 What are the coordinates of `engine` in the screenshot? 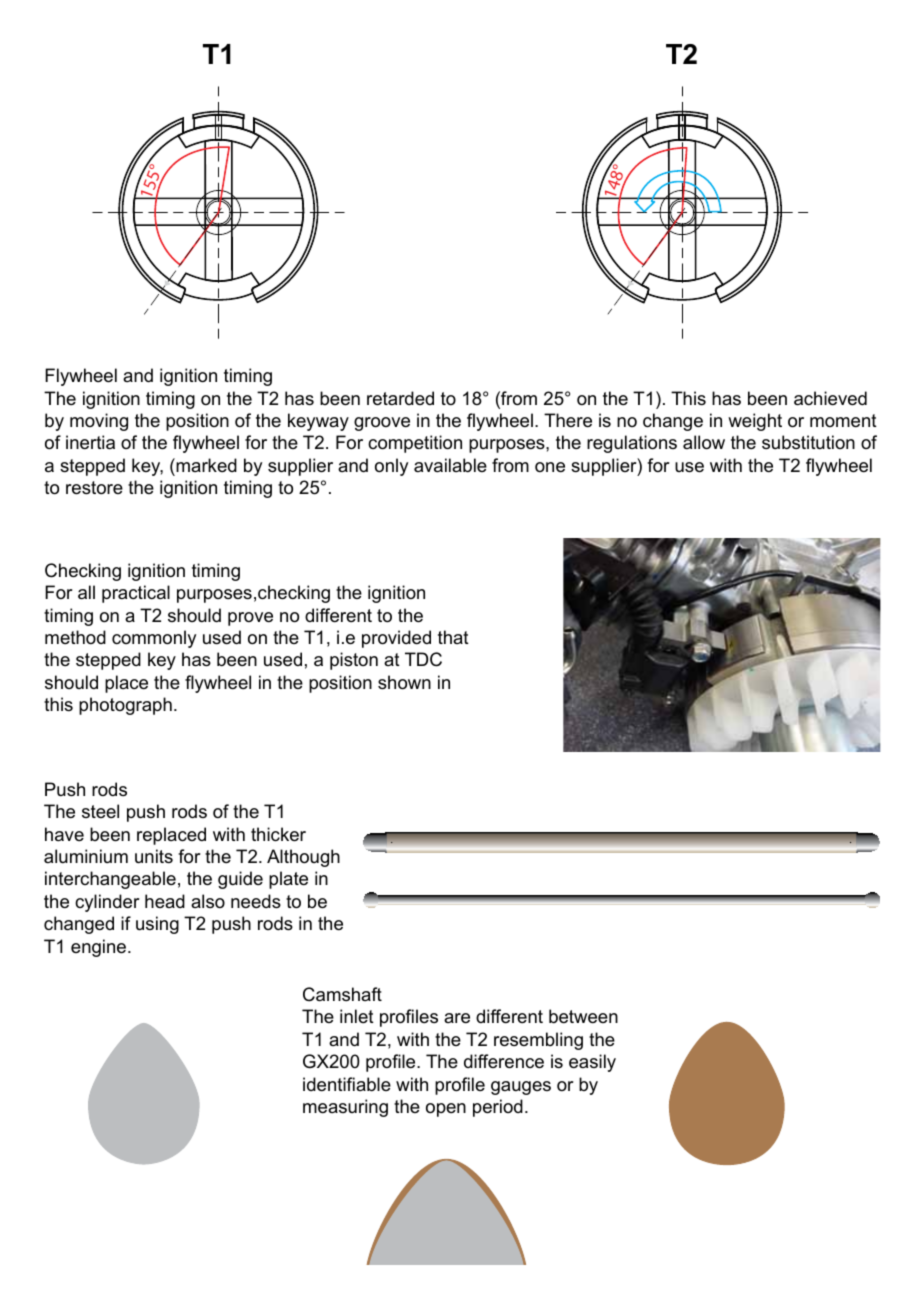 It's located at (100, 948).
